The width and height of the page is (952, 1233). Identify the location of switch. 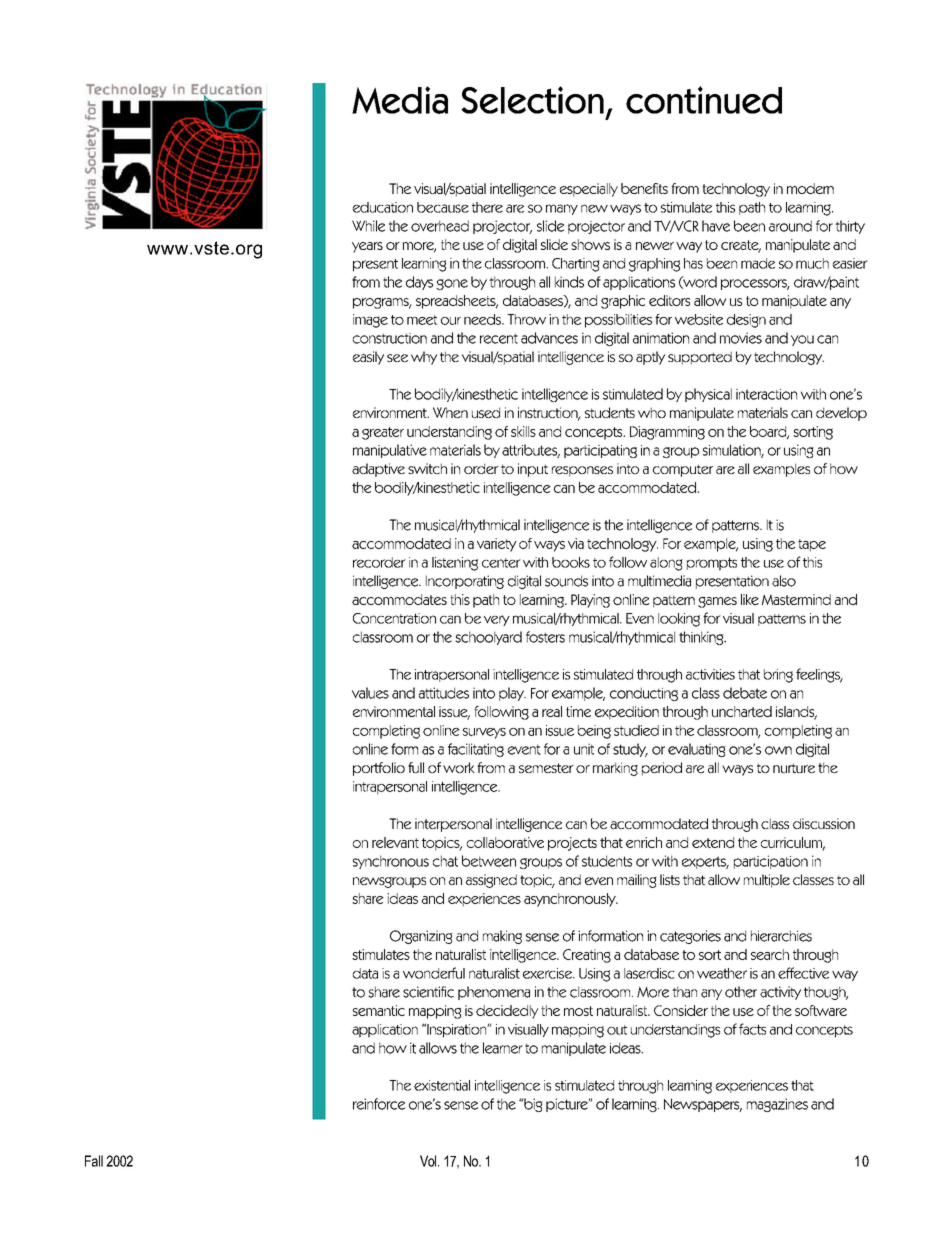
(427, 468).
